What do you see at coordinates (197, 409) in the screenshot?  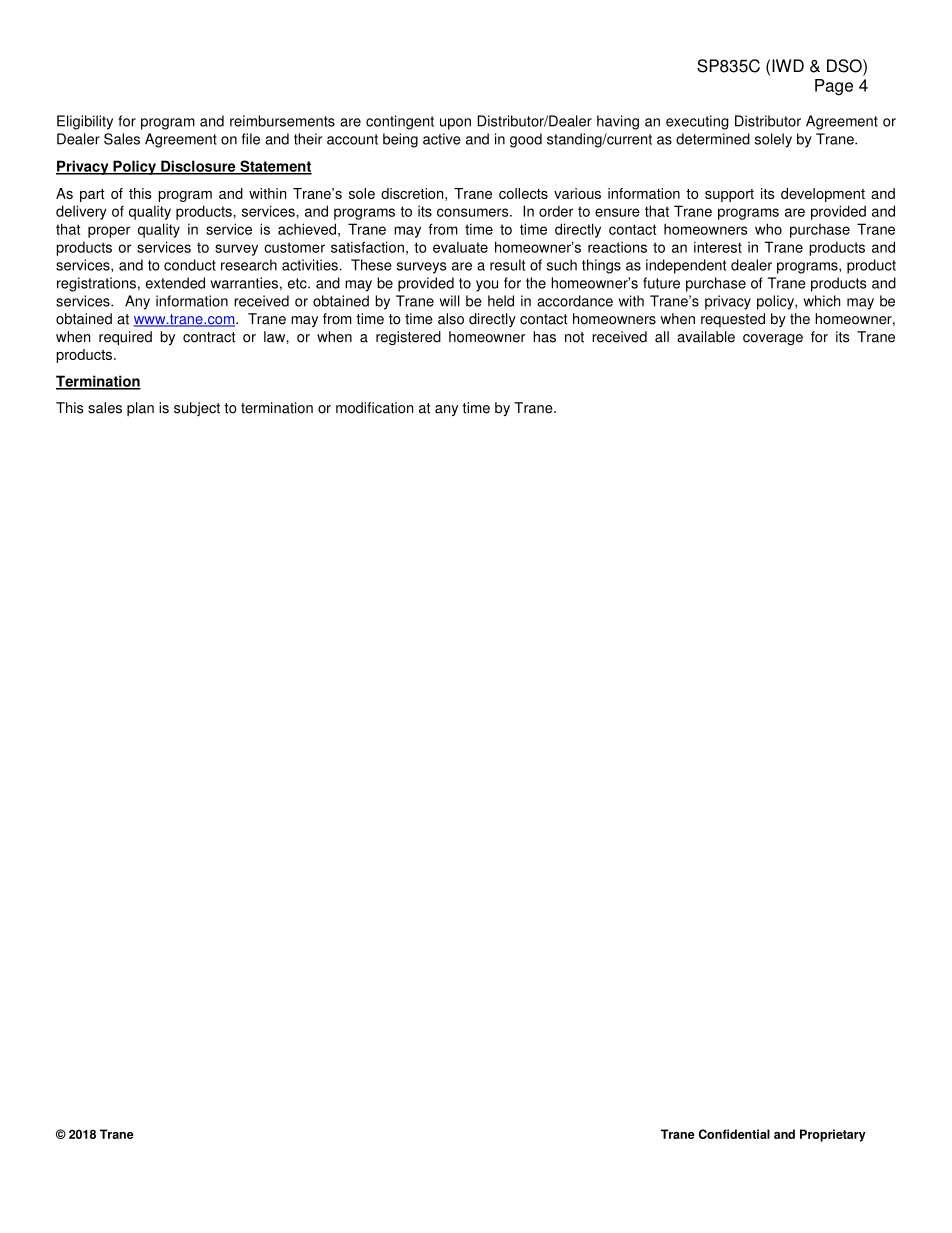 I see `subject` at bounding box center [197, 409].
